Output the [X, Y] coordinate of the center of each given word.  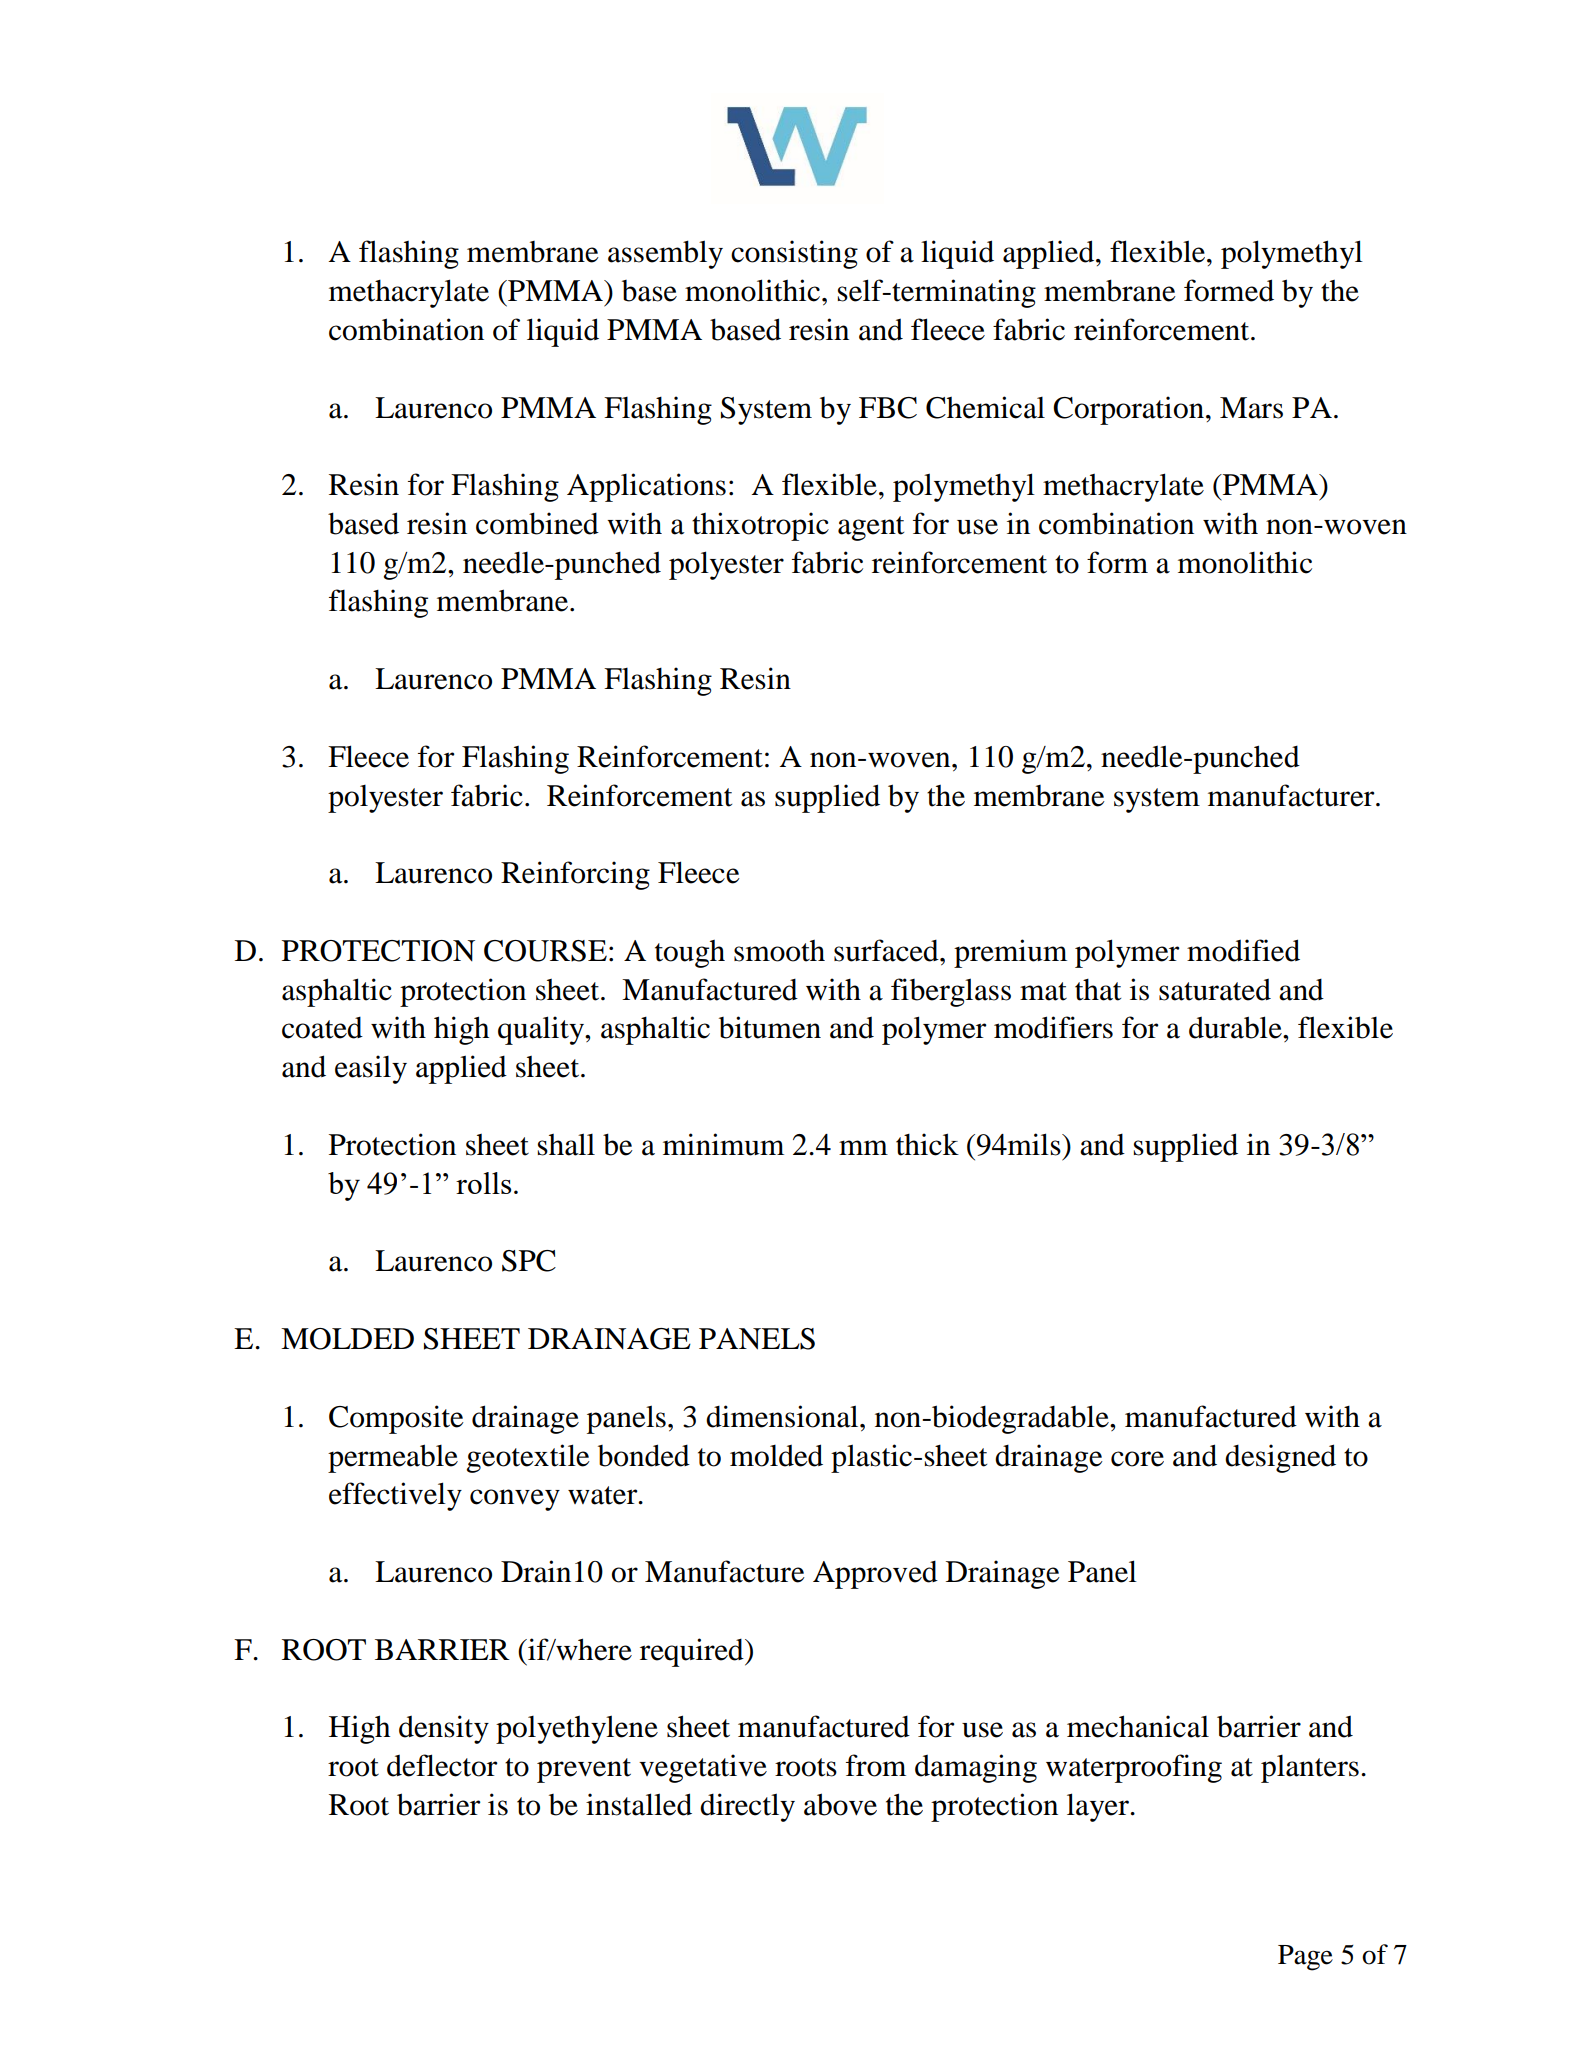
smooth [779, 951]
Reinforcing [575, 875]
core [1137, 1459]
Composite [396, 1419]
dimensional [783, 1416]
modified [1243, 950]
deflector [442, 1765]
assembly [665, 254]
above [840, 1804]
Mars [1251, 408]
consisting [794, 254]
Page [1305, 1958]
